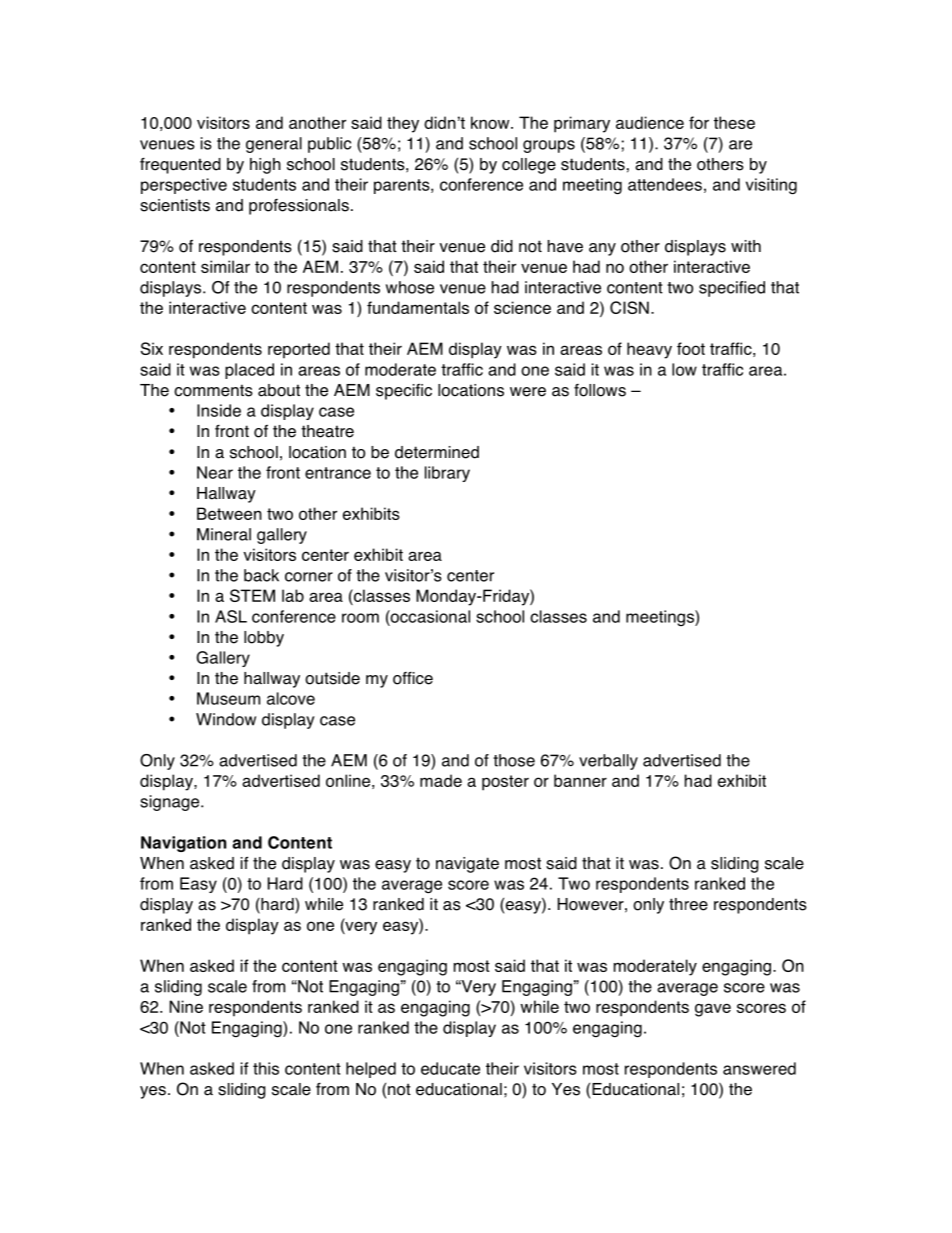 Image resolution: width=952 pixels, height=1233 pixels. Describe the element at coordinates (266, 1068) in the document. I see `this` at that location.
